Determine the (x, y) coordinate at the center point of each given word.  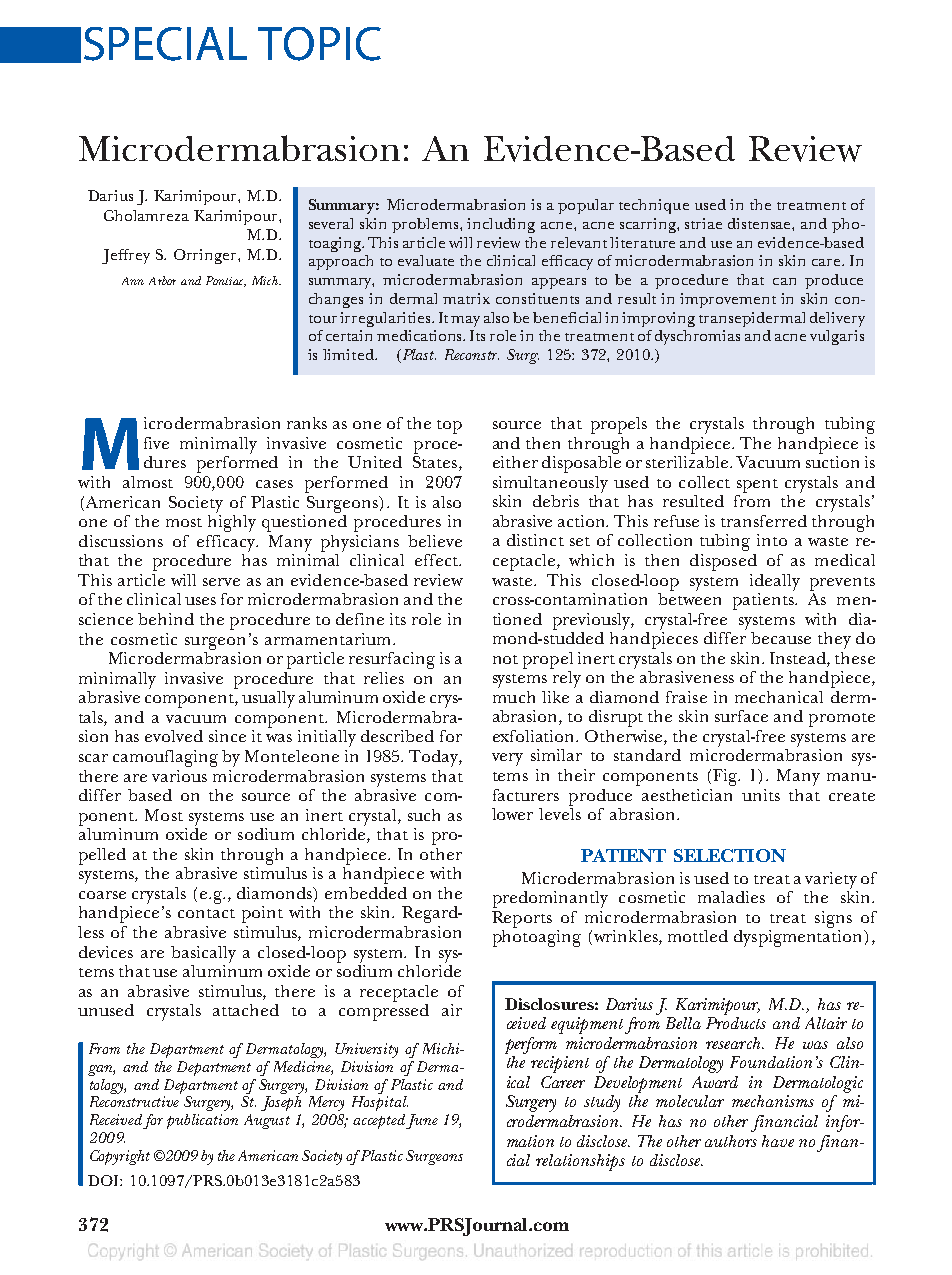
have (778, 1141)
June (422, 1121)
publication (202, 1121)
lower (512, 814)
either (515, 462)
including (501, 225)
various (179, 776)
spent (757, 486)
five (156, 443)
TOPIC (319, 44)
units (761, 795)
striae (703, 223)
